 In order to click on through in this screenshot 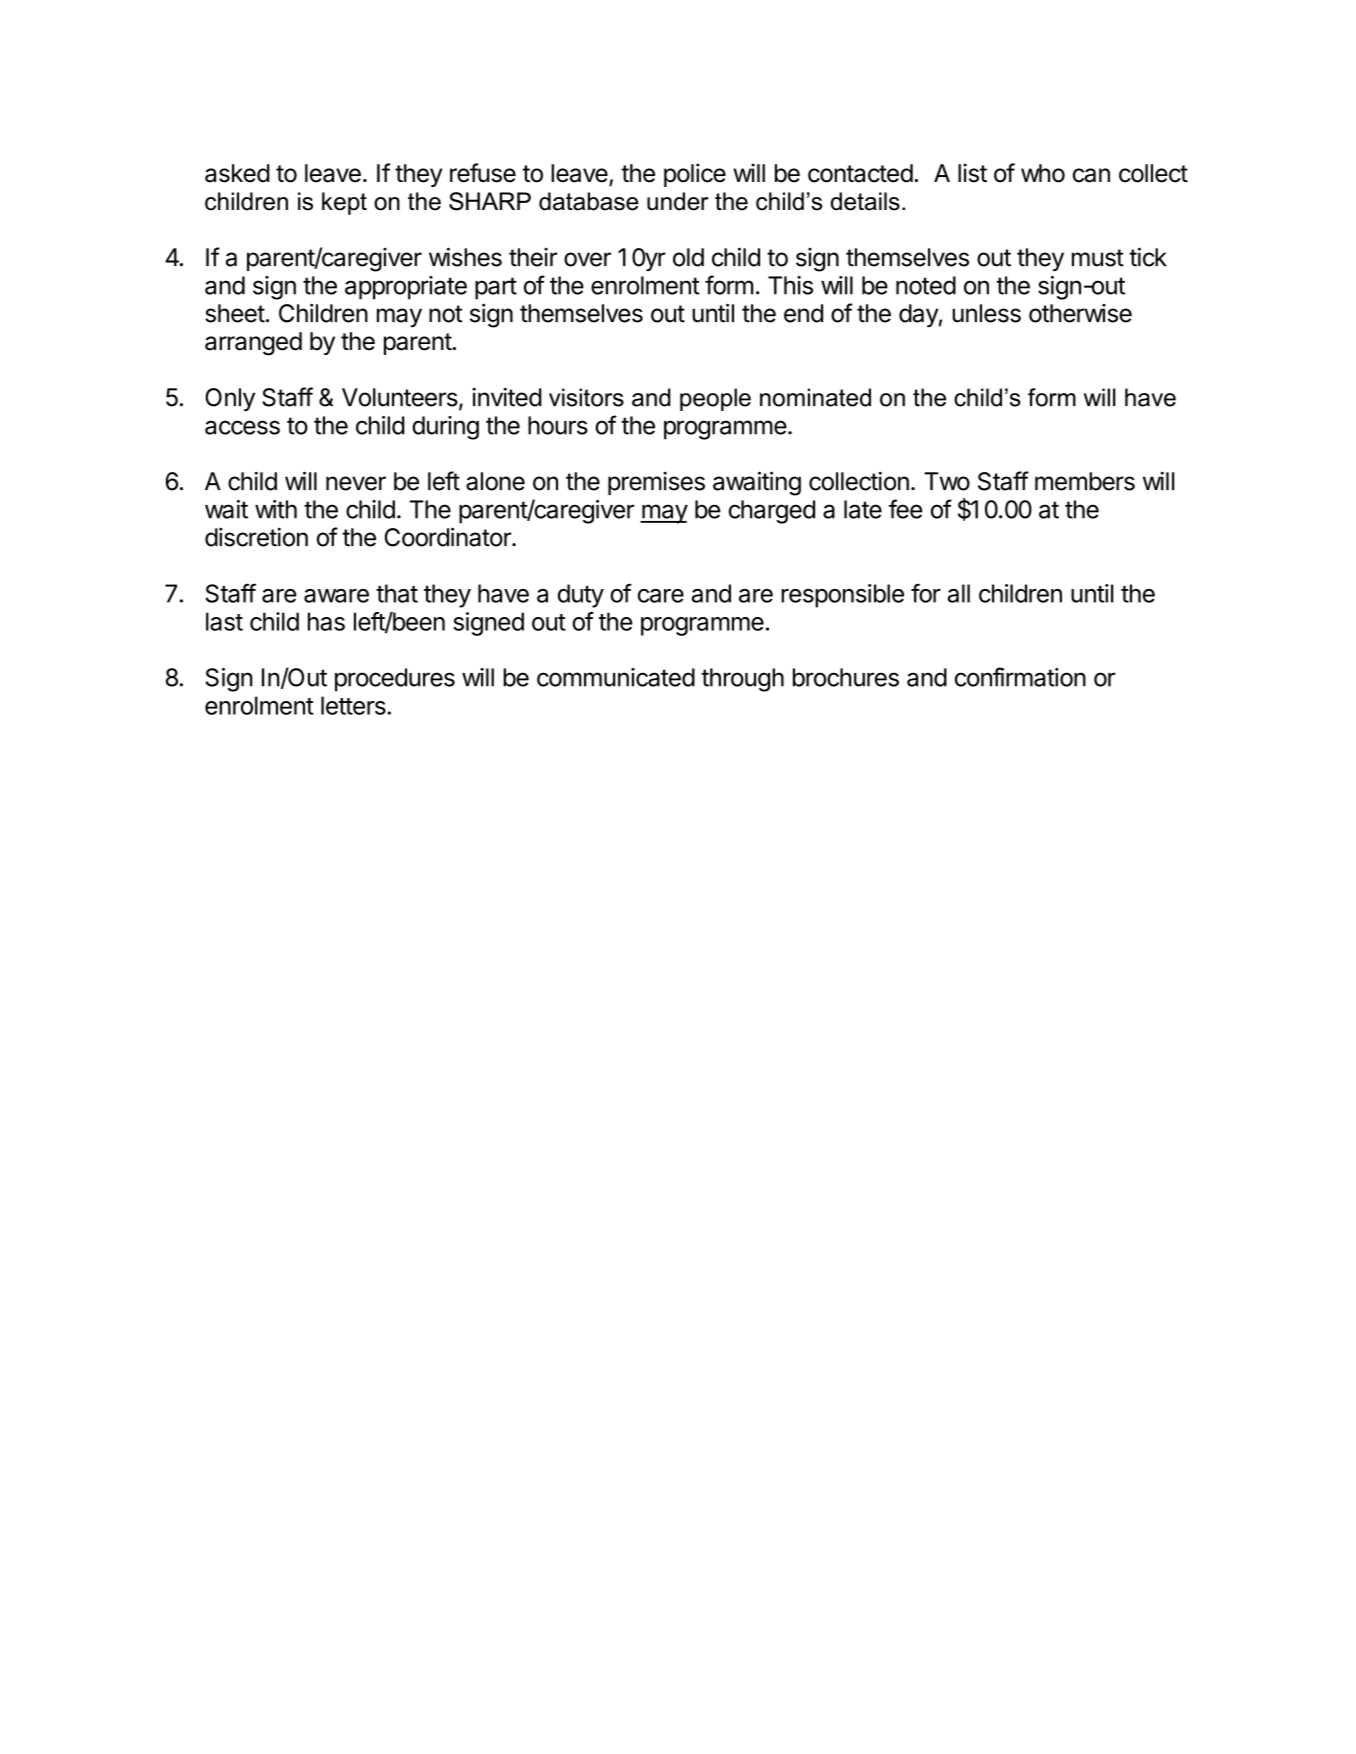, I will do `click(742, 680)`.
